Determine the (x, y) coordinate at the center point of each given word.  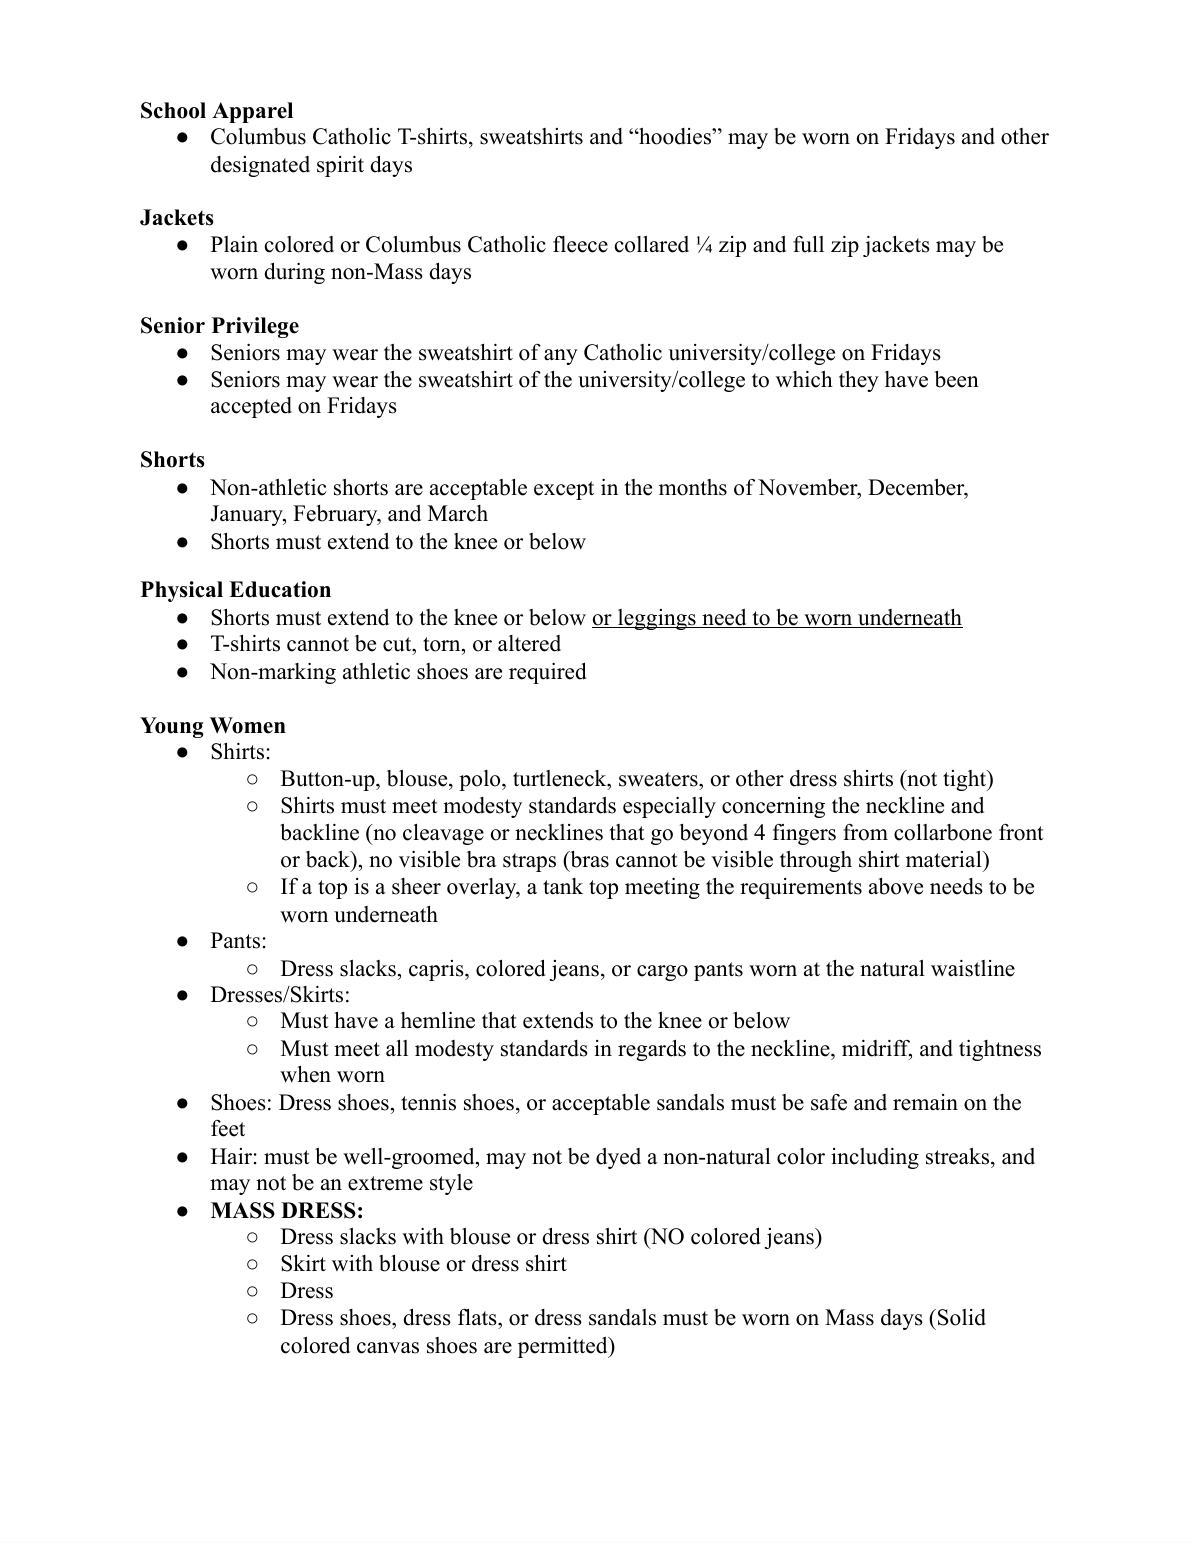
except (564, 490)
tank (563, 886)
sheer (416, 886)
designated (260, 166)
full (808, 244)
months (693, 487)
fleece (580, 244)
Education (280, 589)
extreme (385, 1183)
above (896, 886)
